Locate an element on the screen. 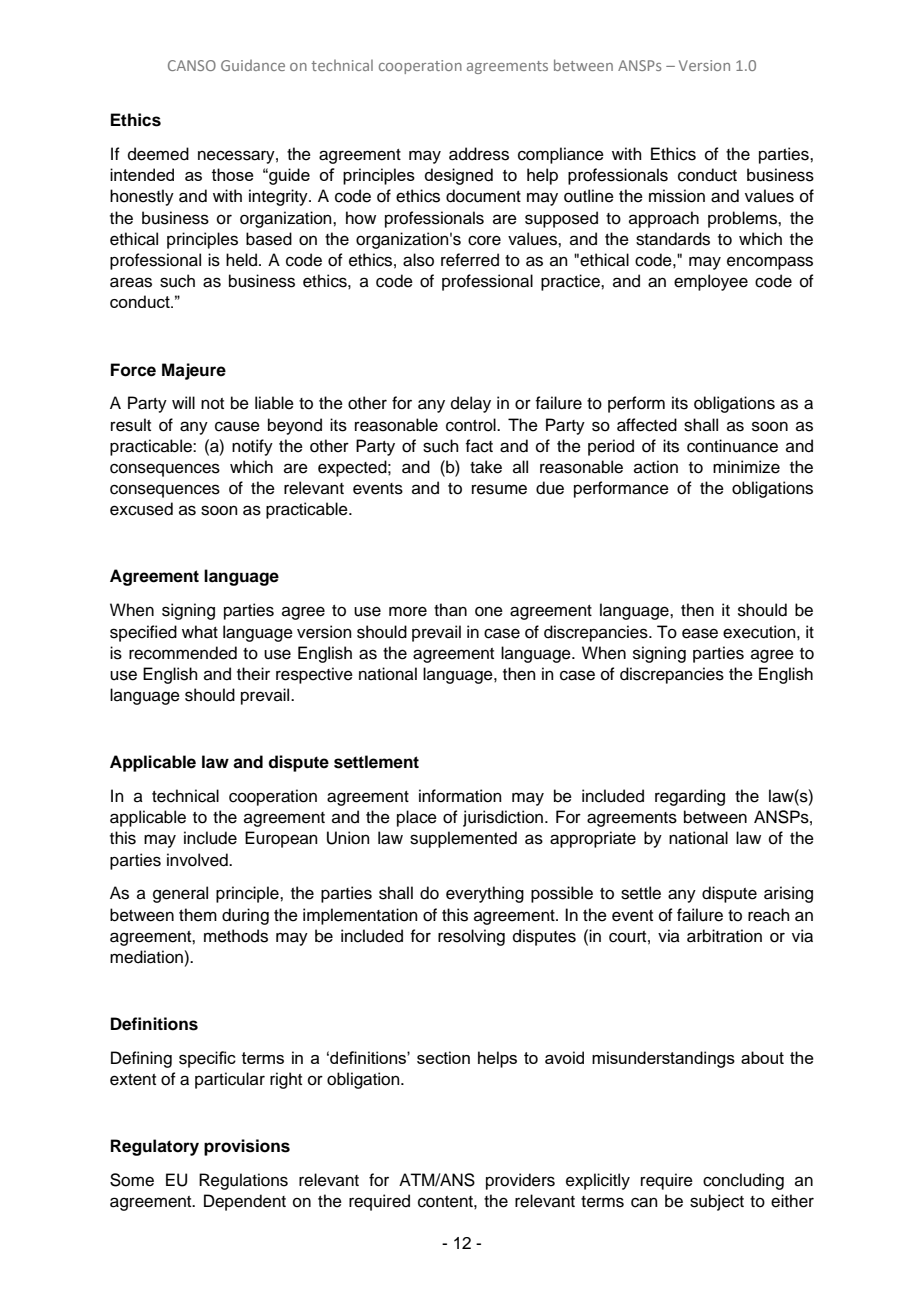 The height and width of the screenshot is (1308, 924). mission is located at coordinates (677, 196).
